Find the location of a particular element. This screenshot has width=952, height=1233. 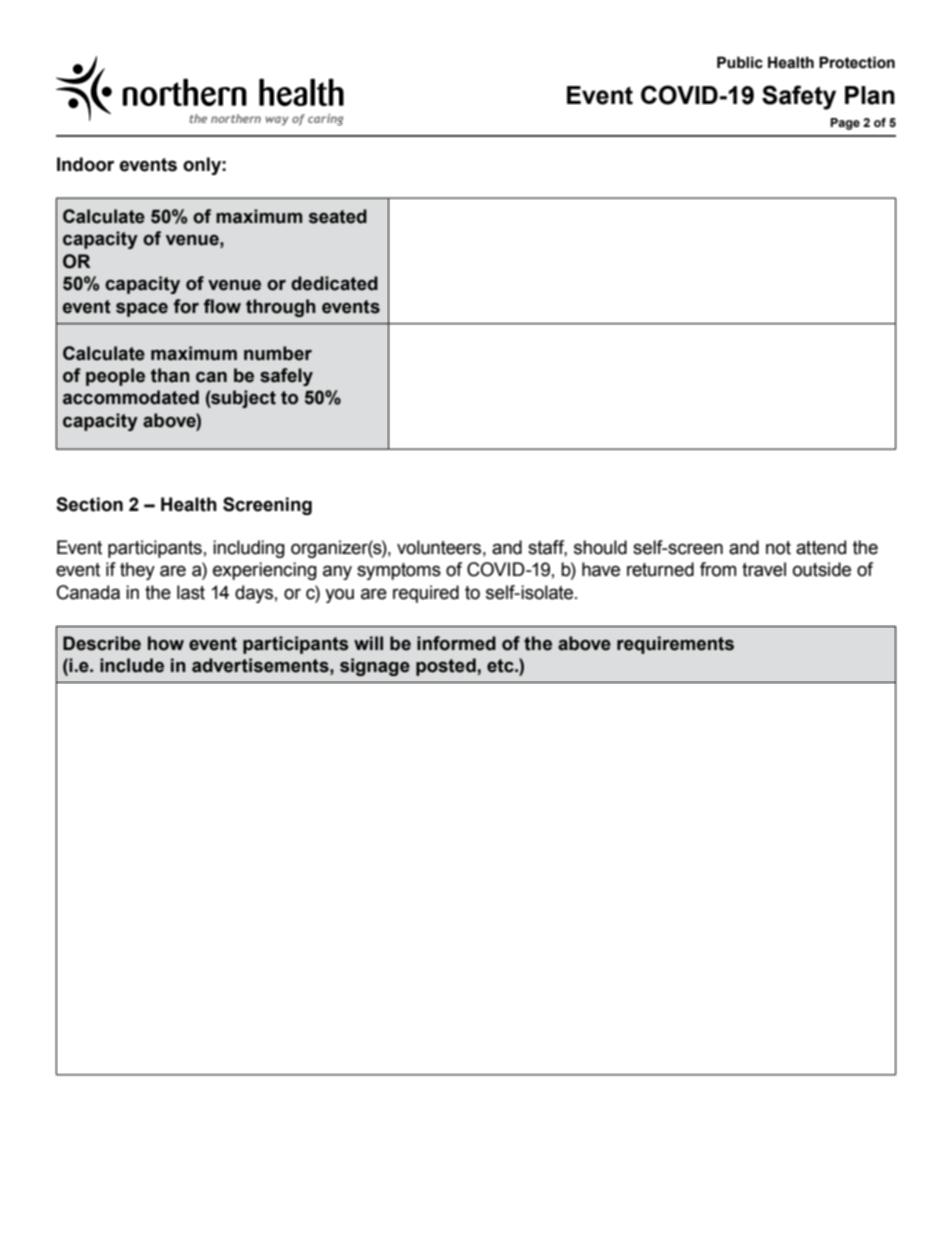

how is located at coordinates (166, 643).
